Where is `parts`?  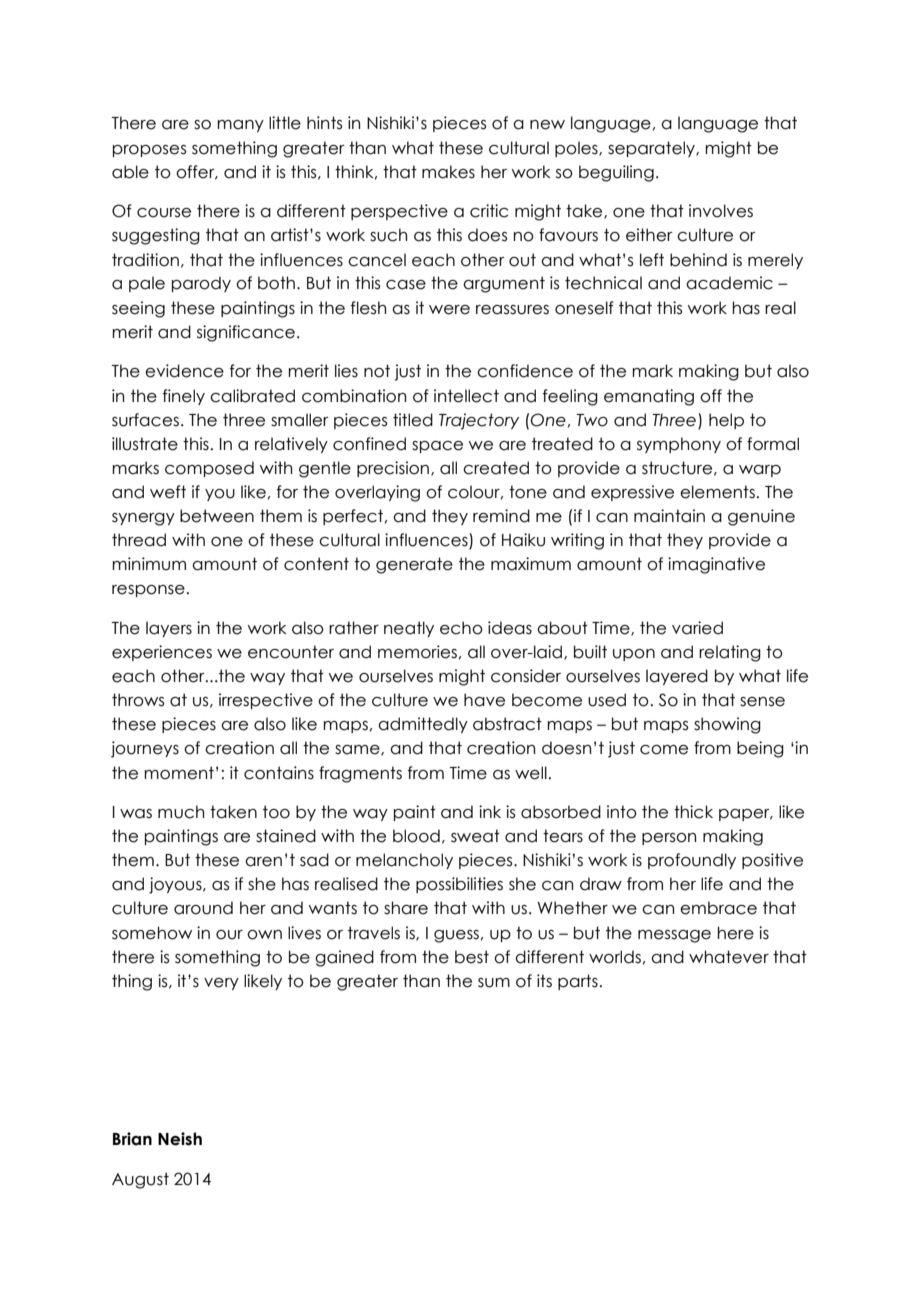 parts is located at coordinates (578, 982).
